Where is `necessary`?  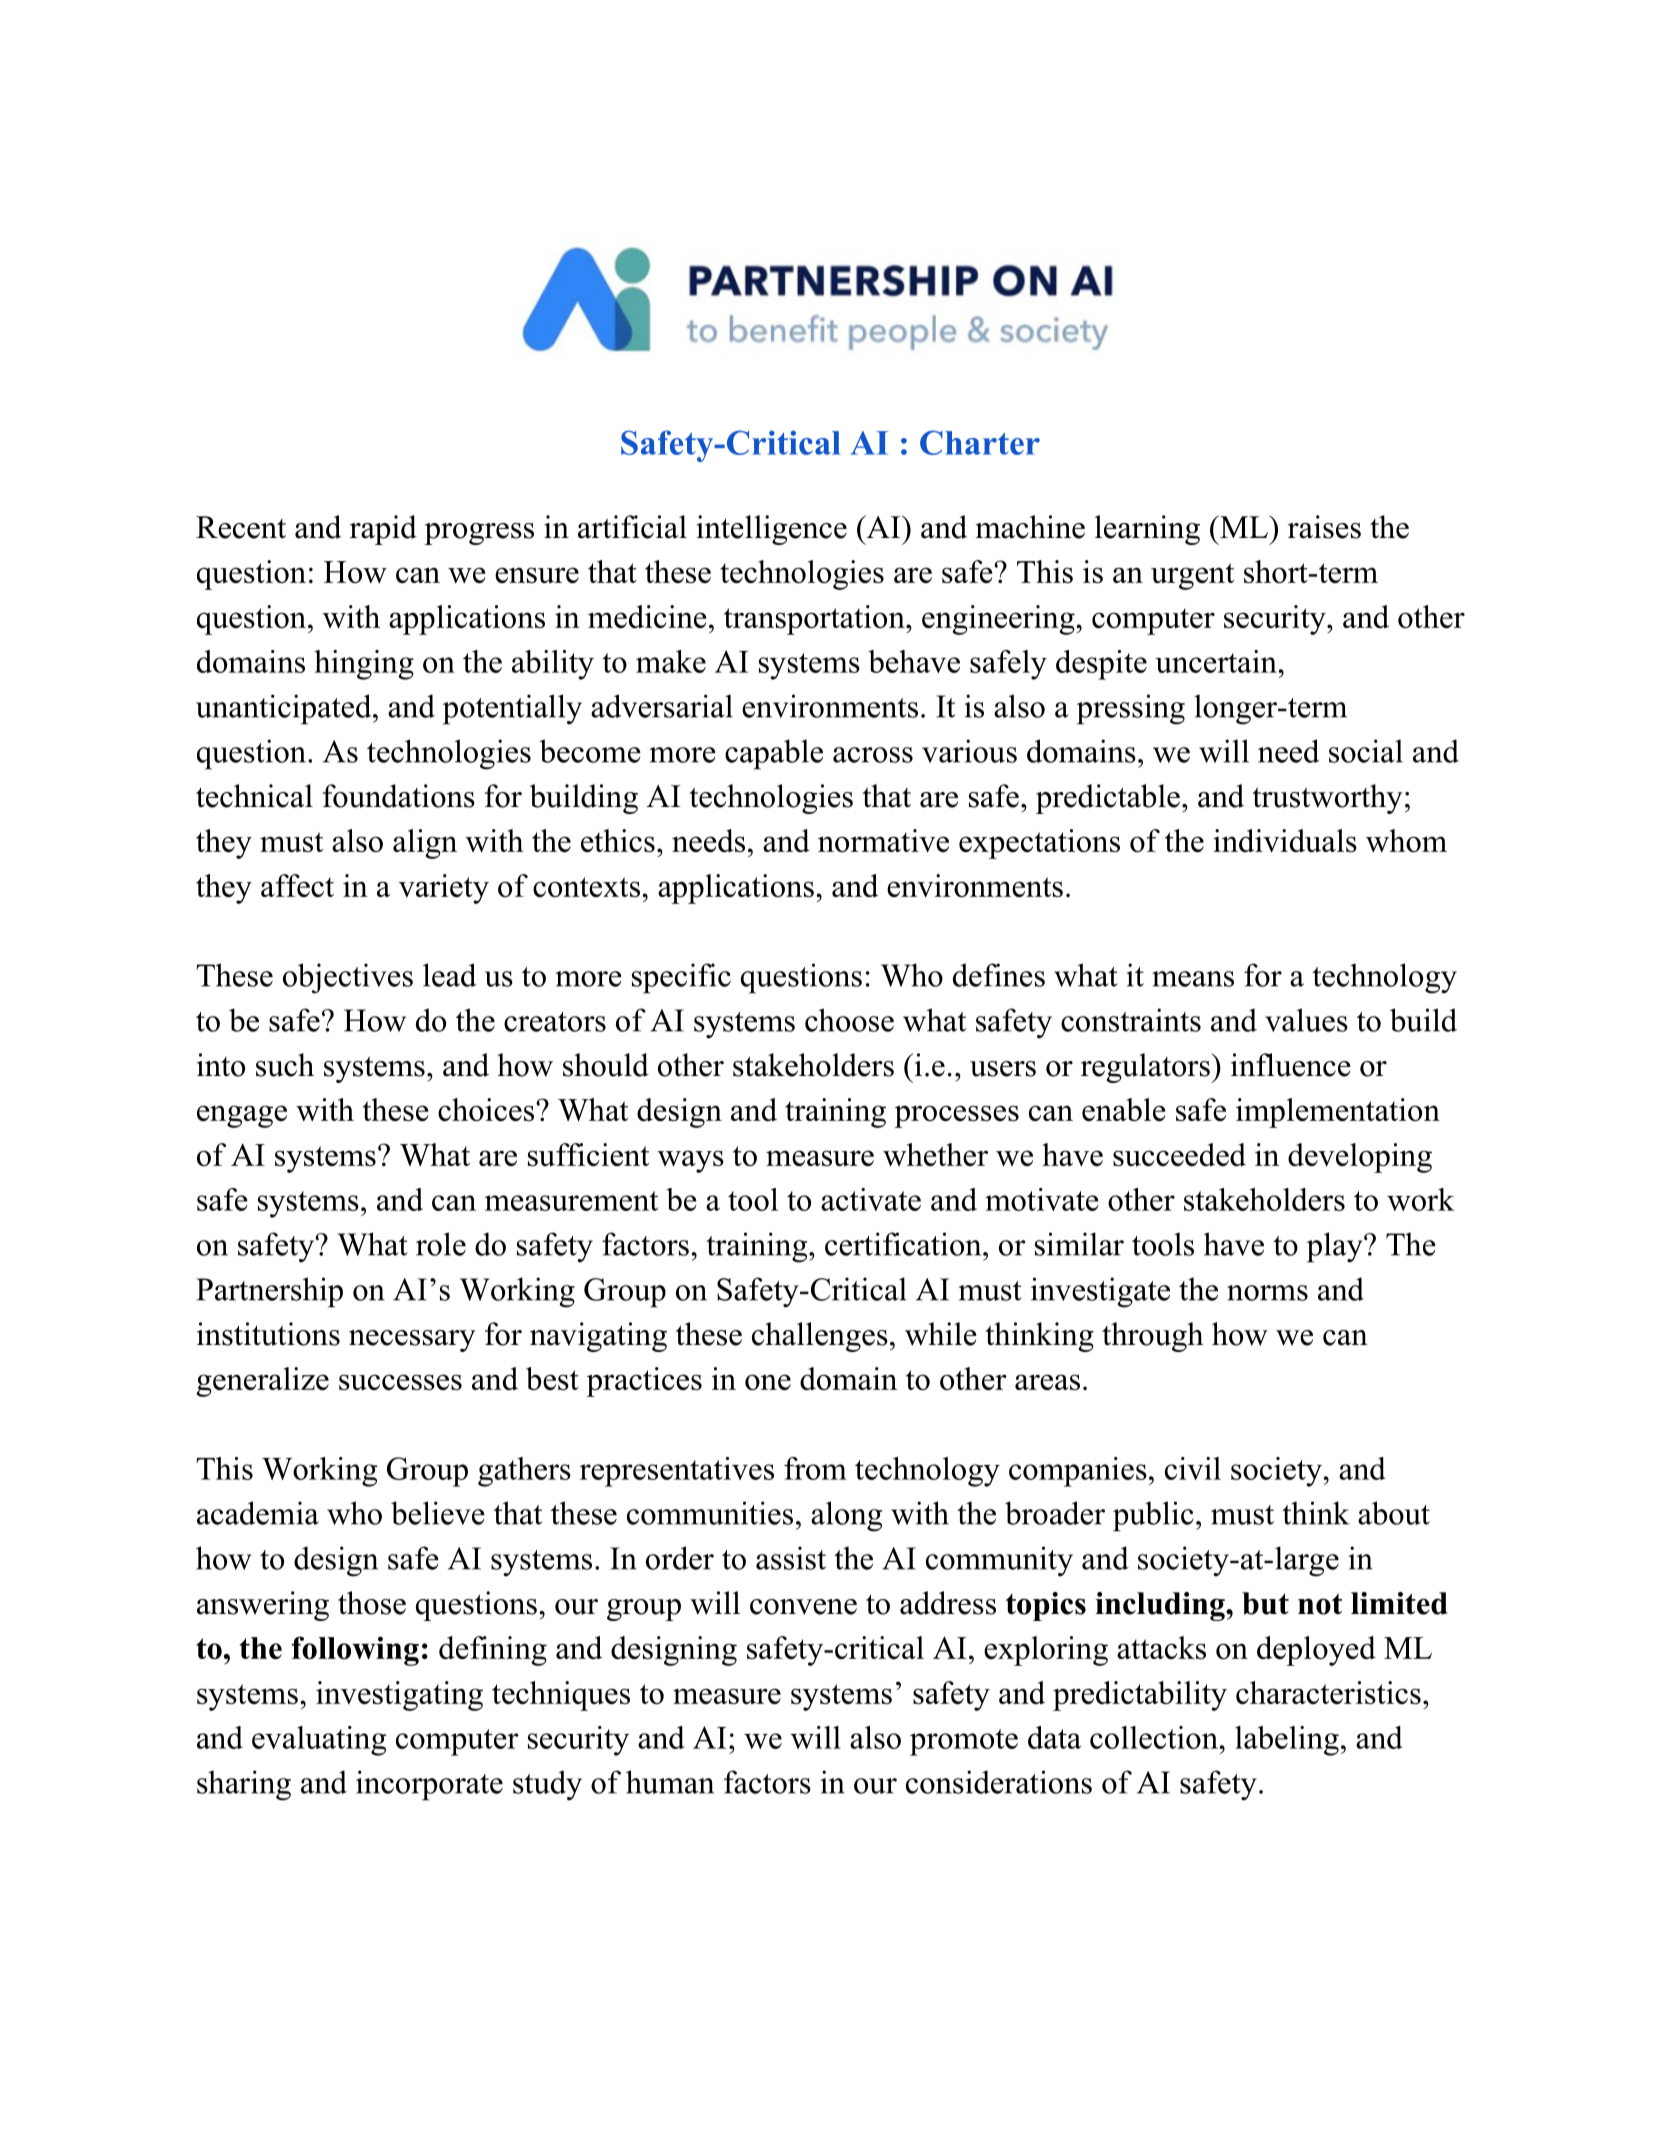 necessary is located at coordinates (412, 1341).
